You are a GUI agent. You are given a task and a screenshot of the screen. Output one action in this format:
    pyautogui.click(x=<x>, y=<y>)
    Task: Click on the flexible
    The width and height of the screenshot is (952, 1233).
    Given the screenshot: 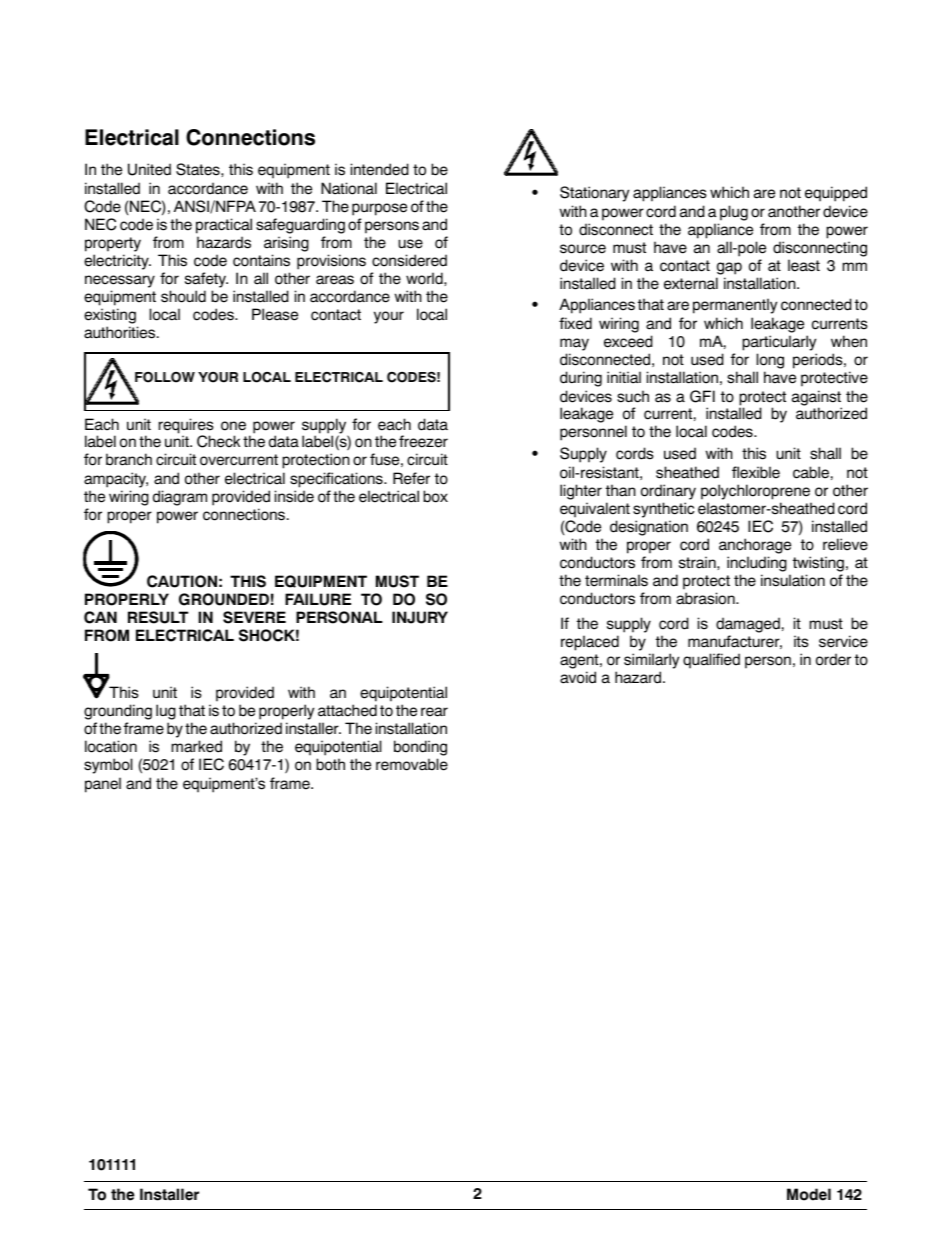 What is the action you would take?
    pyautogui.click(x=756, y=472)
